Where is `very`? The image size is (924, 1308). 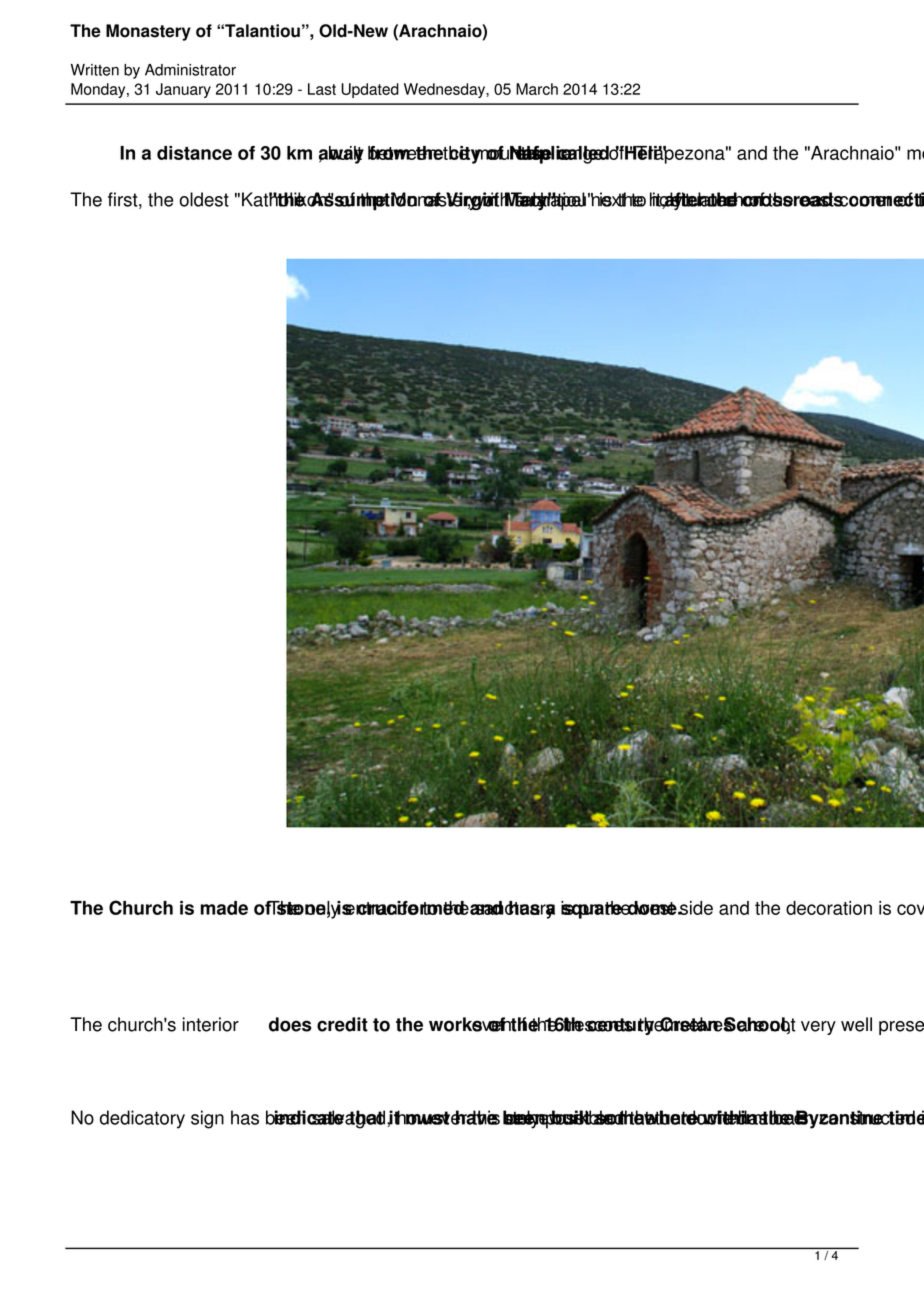
very is located at coordinates (818, 1028).
